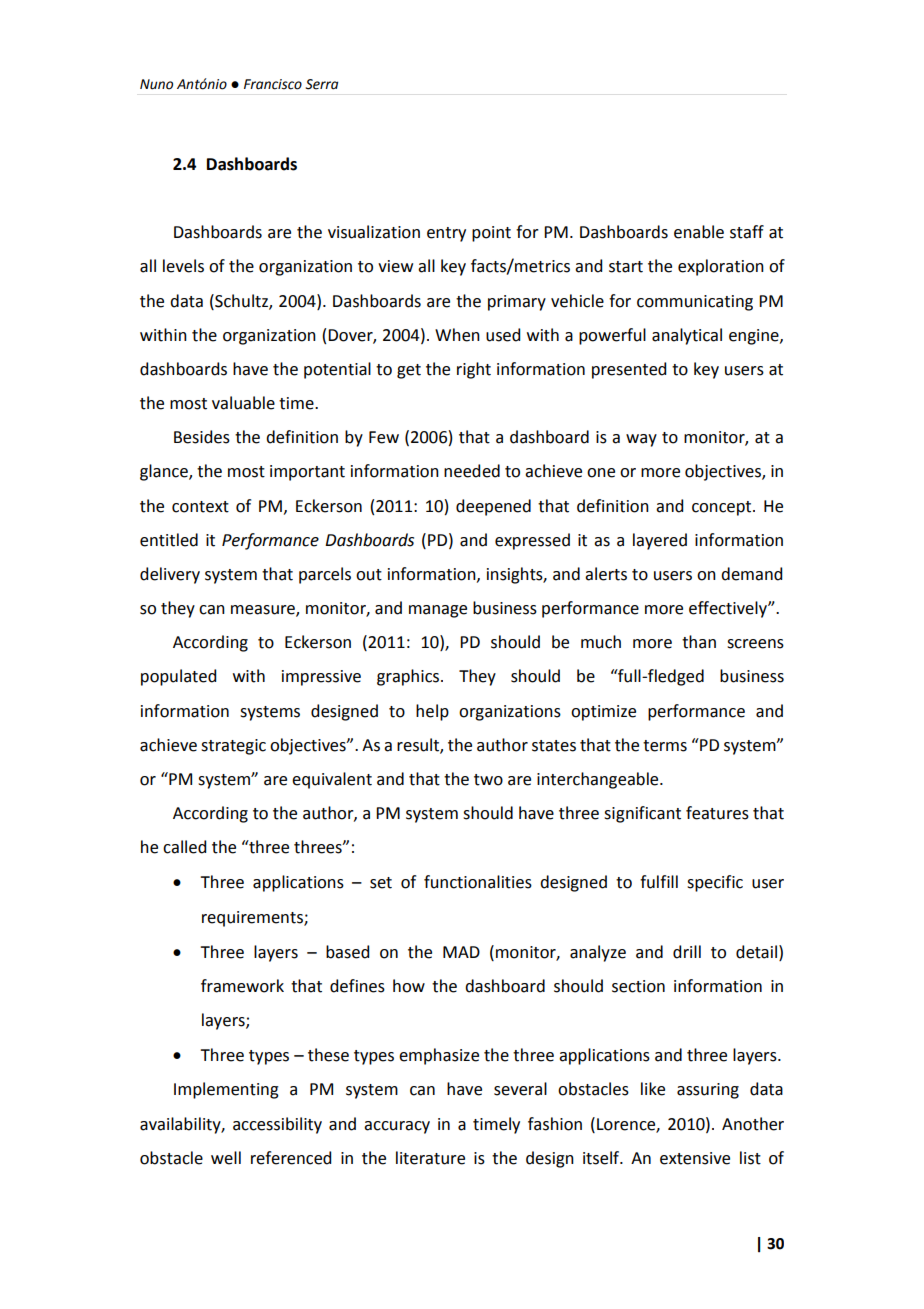 The height and width of the screenshot is (1309, 924). Describe the element at coordinates (699, 232) in the screenshot. I see `enable` at that location.
